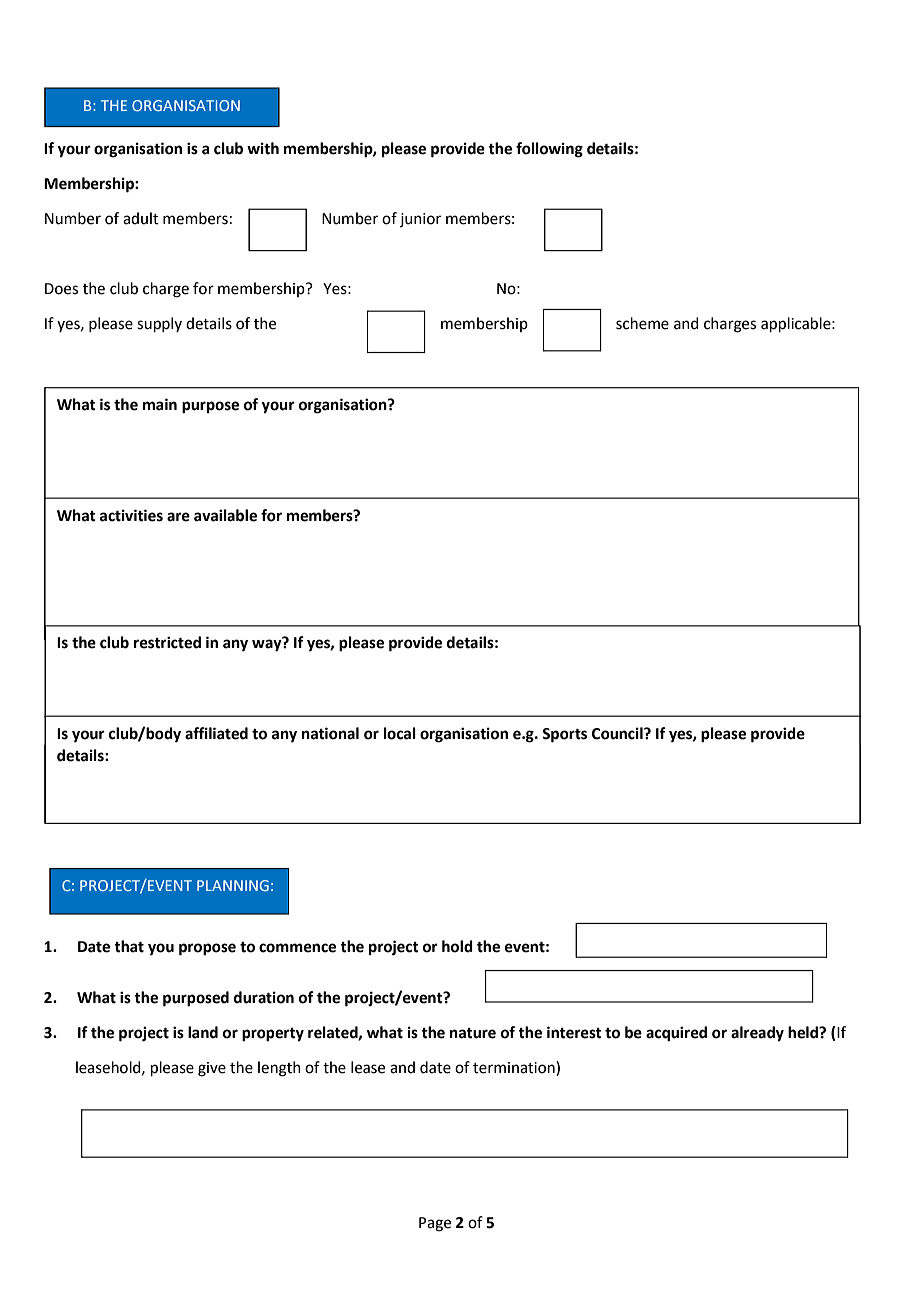 The image size is (924, 1308). What do you see at coordinates (225, 515) in the screenshot?
I see `available` at bounding box center [225, 515].
